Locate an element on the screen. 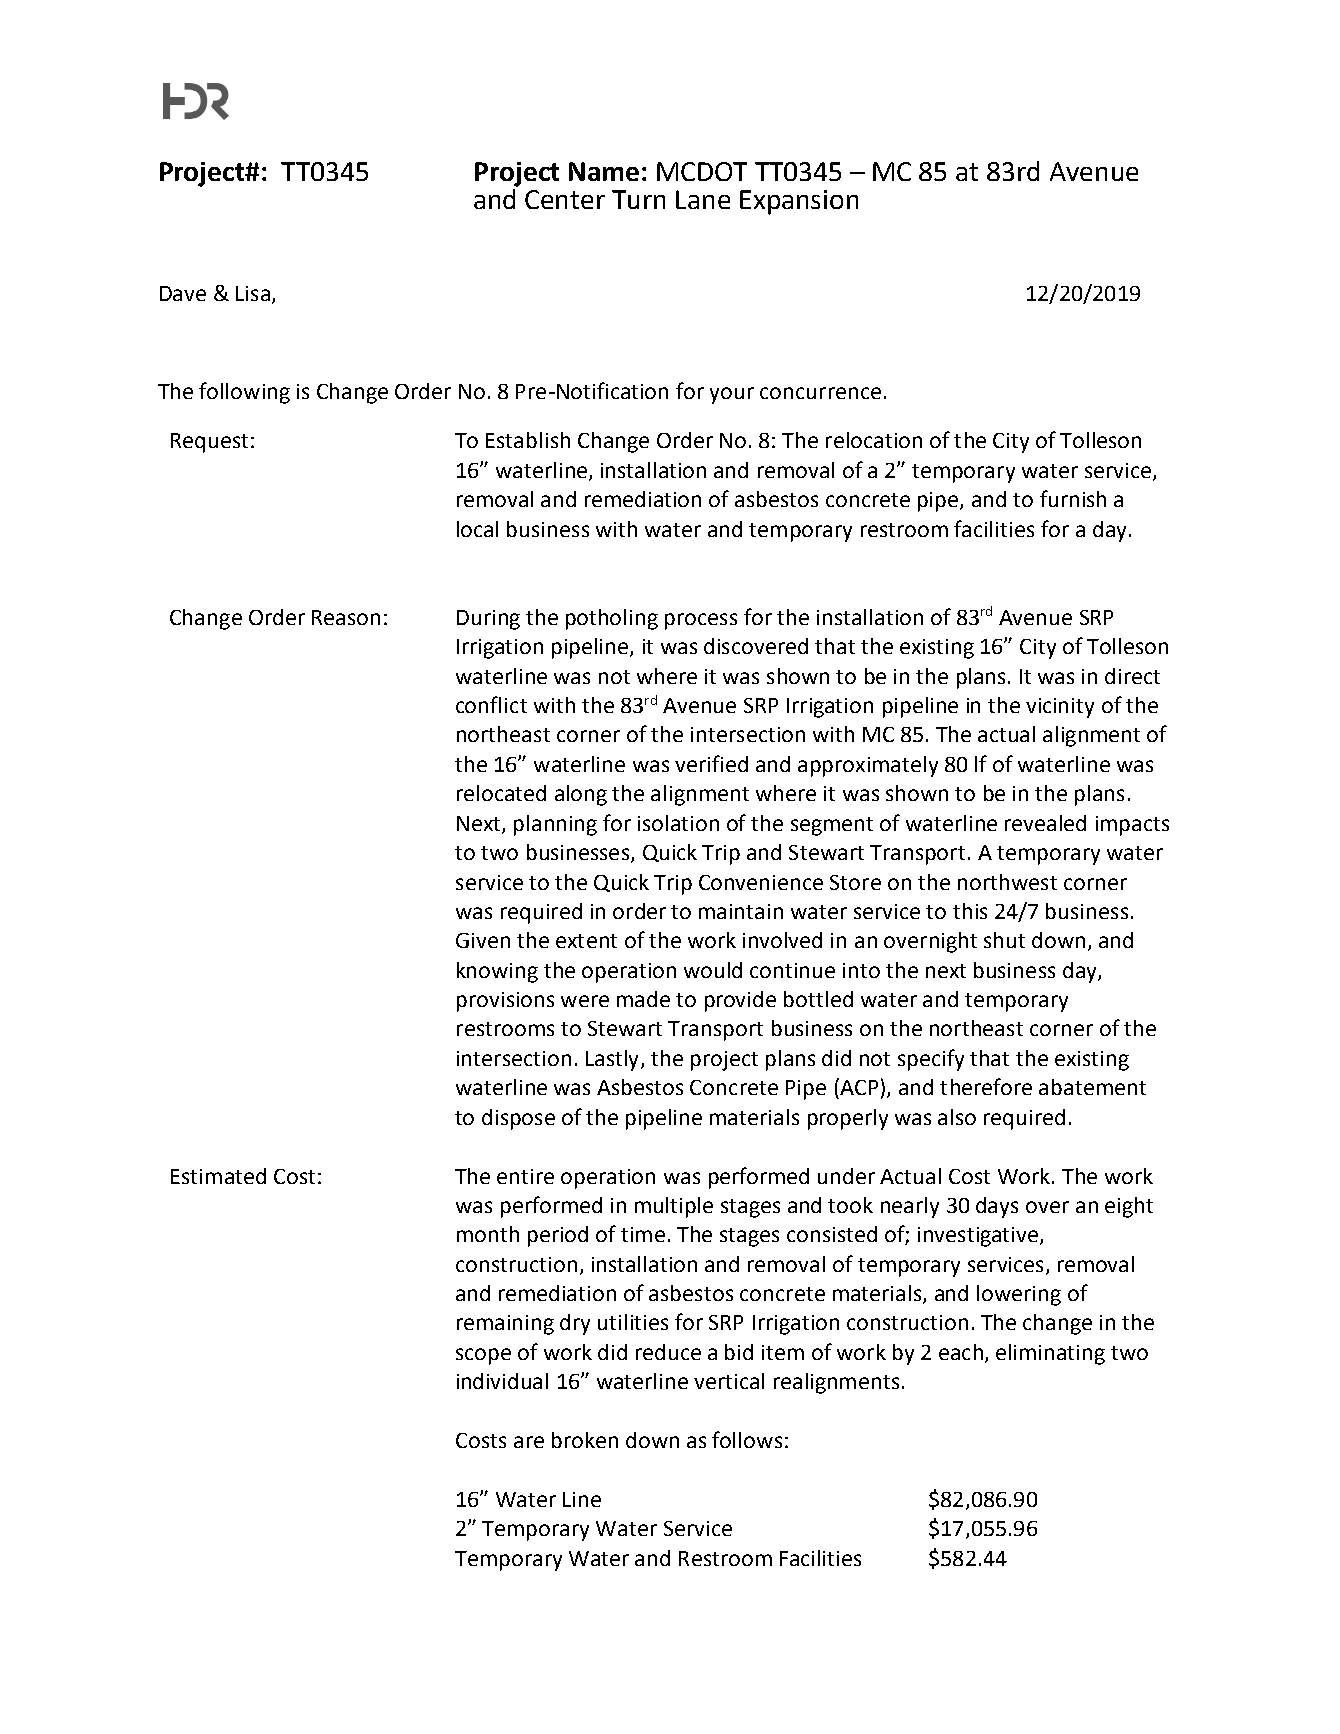 The width and height of the screenshot is (1340, 1734). isolation is located at coordinates (678, 823).
